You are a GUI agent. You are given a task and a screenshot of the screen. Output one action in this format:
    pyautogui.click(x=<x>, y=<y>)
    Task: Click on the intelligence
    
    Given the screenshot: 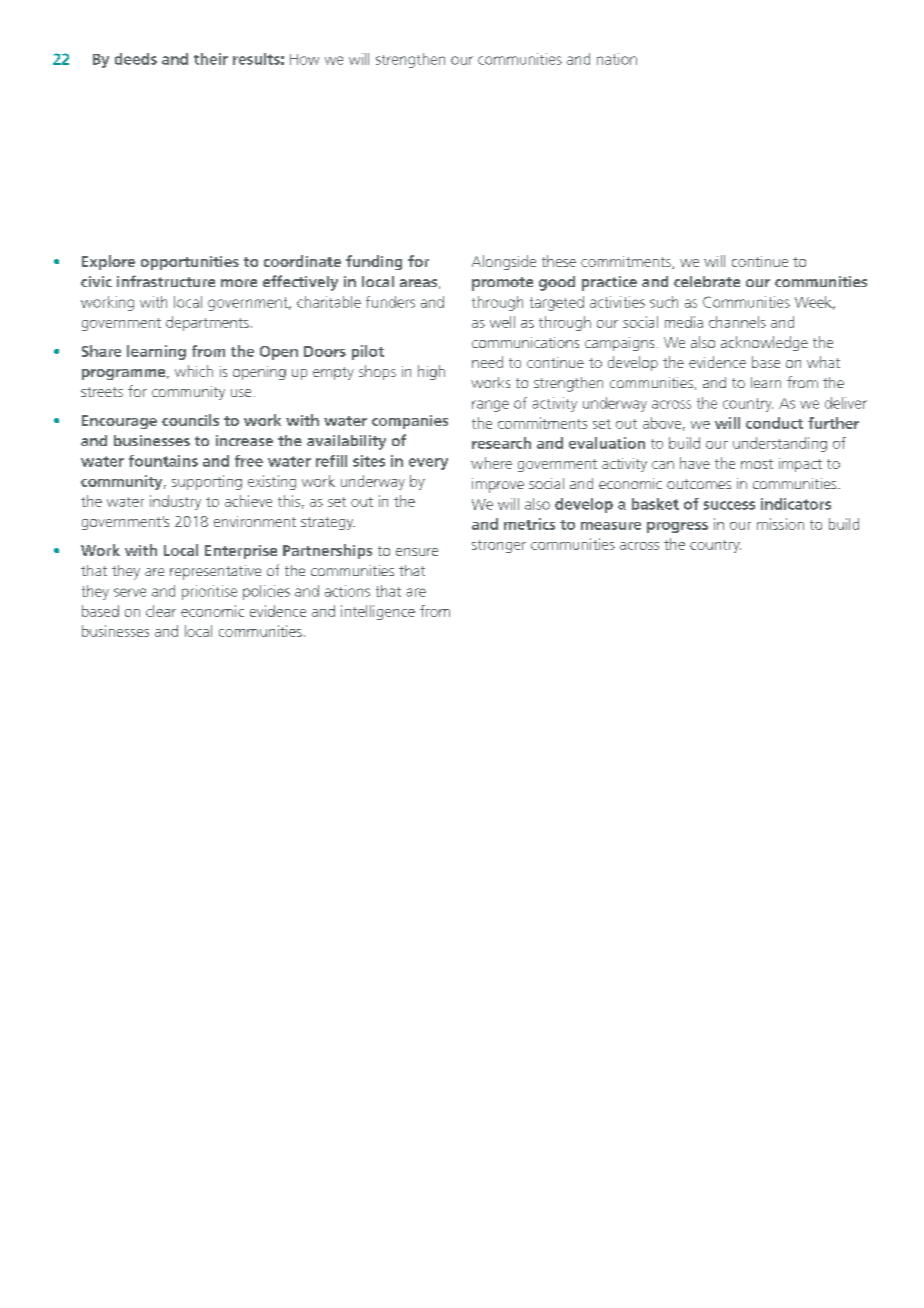 What is the action you would take?
    pyautogui.click(x=378, y=612)
